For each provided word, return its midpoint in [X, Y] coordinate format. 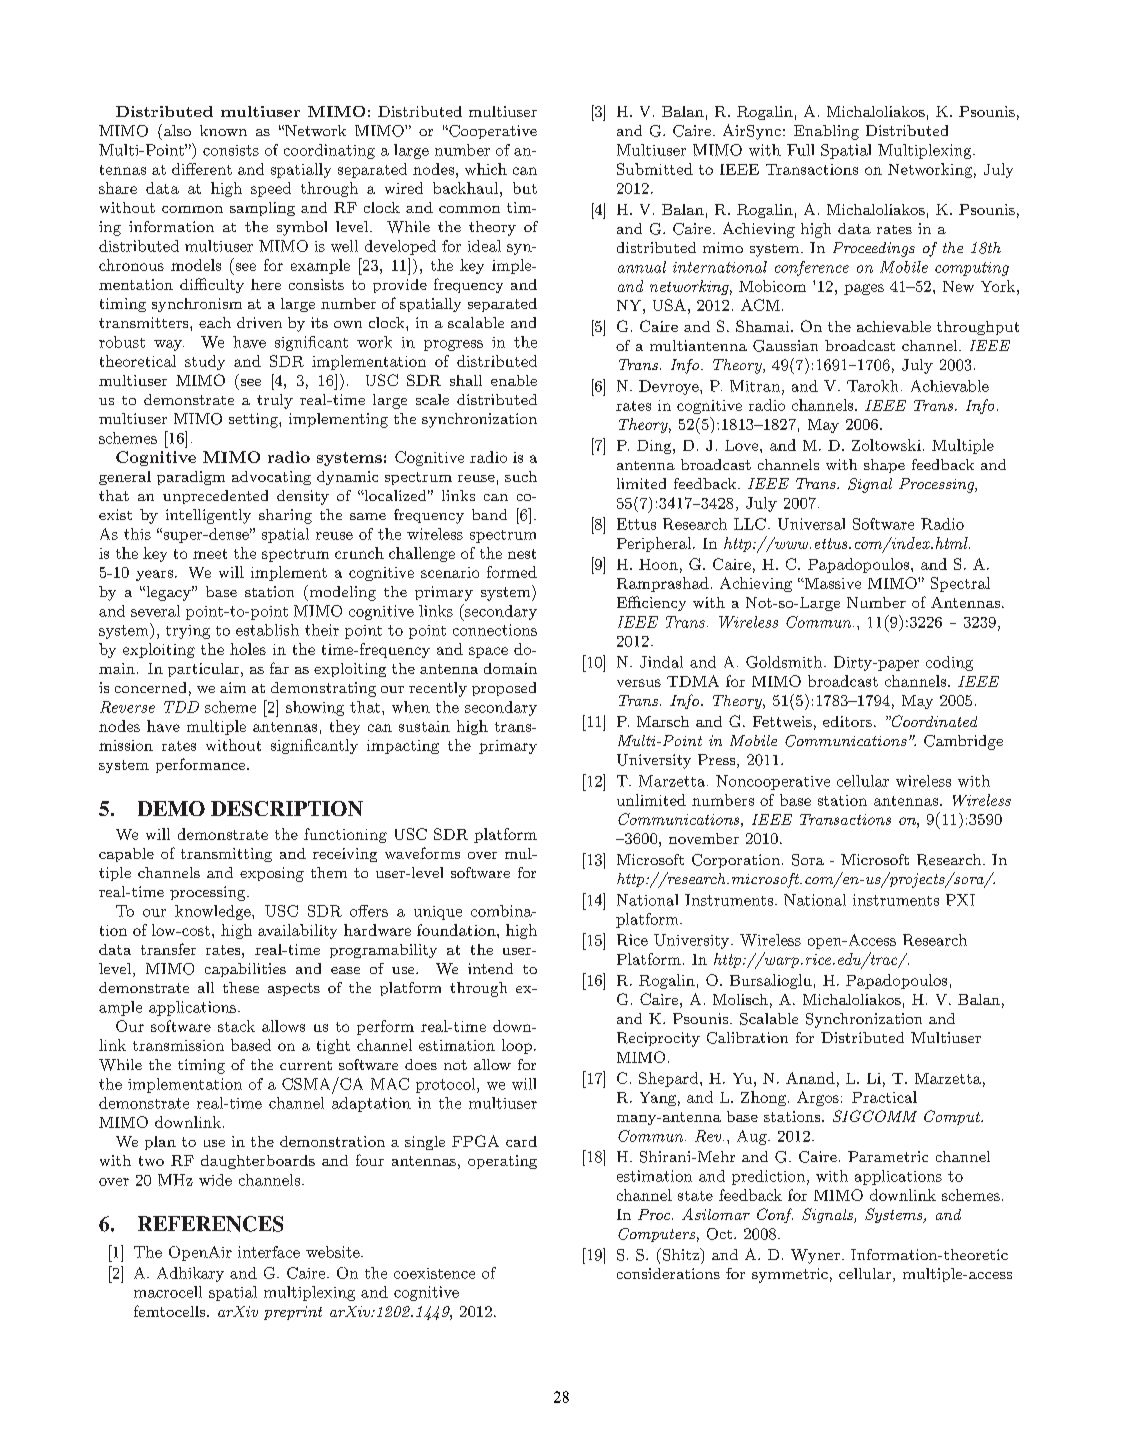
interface [269, 1252]
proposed [504, 689]
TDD [181, 707]
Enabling [826, 132]
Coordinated [933, 721]
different [202, 169]
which [486, 169]
